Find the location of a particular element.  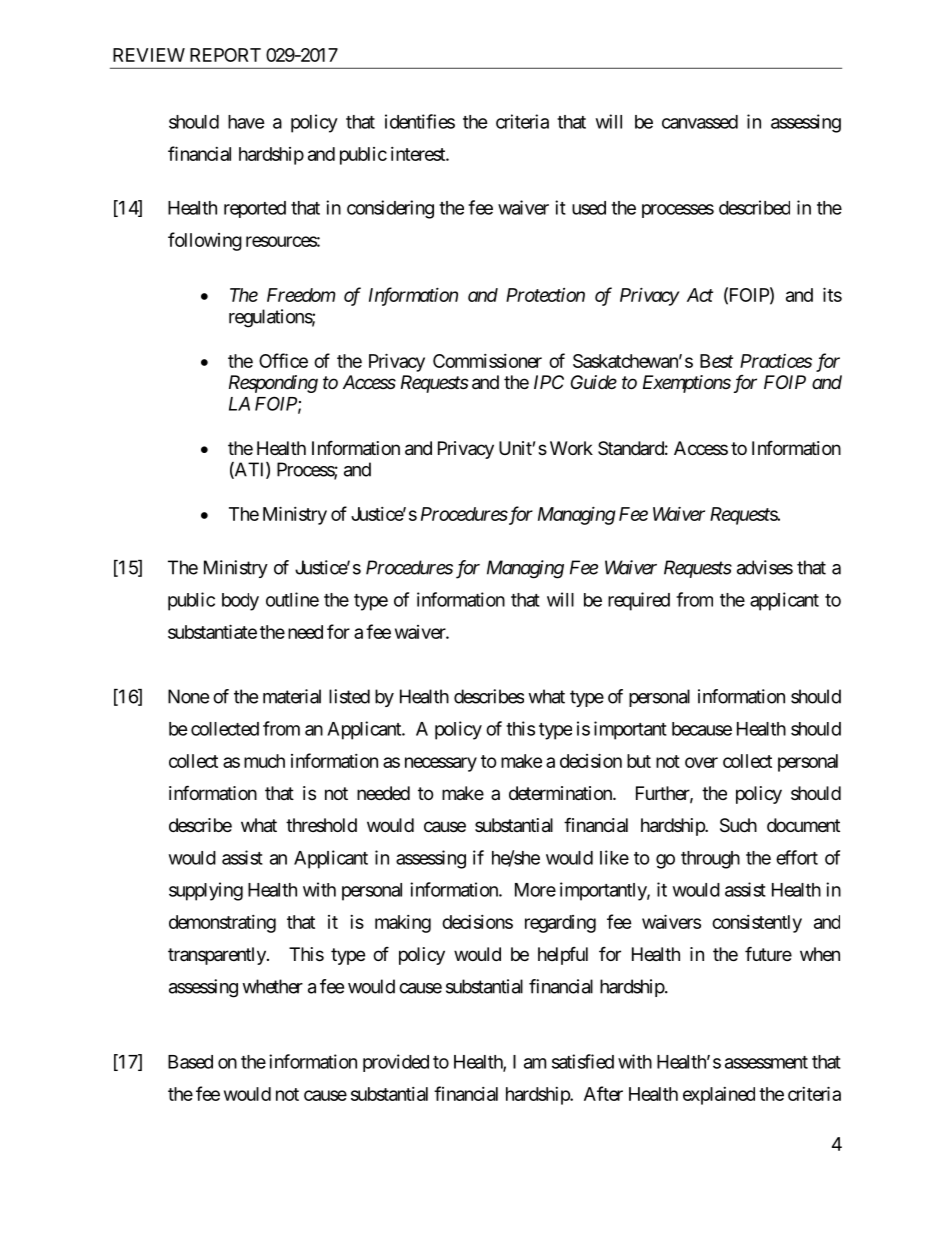

Work is located at coordinates (571, 448).
